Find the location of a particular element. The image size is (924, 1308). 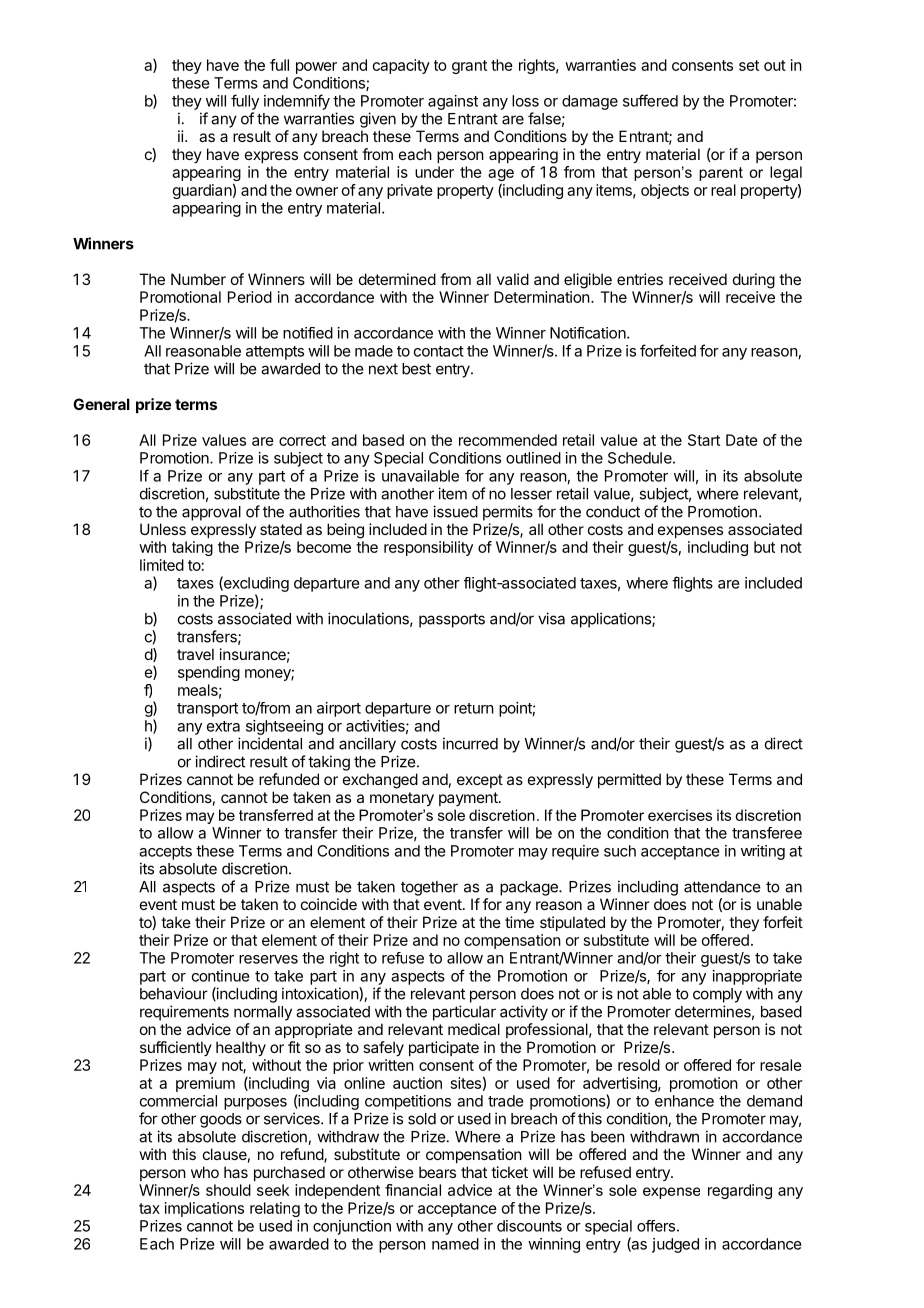

attendance is located at coordinates (722, 887).
